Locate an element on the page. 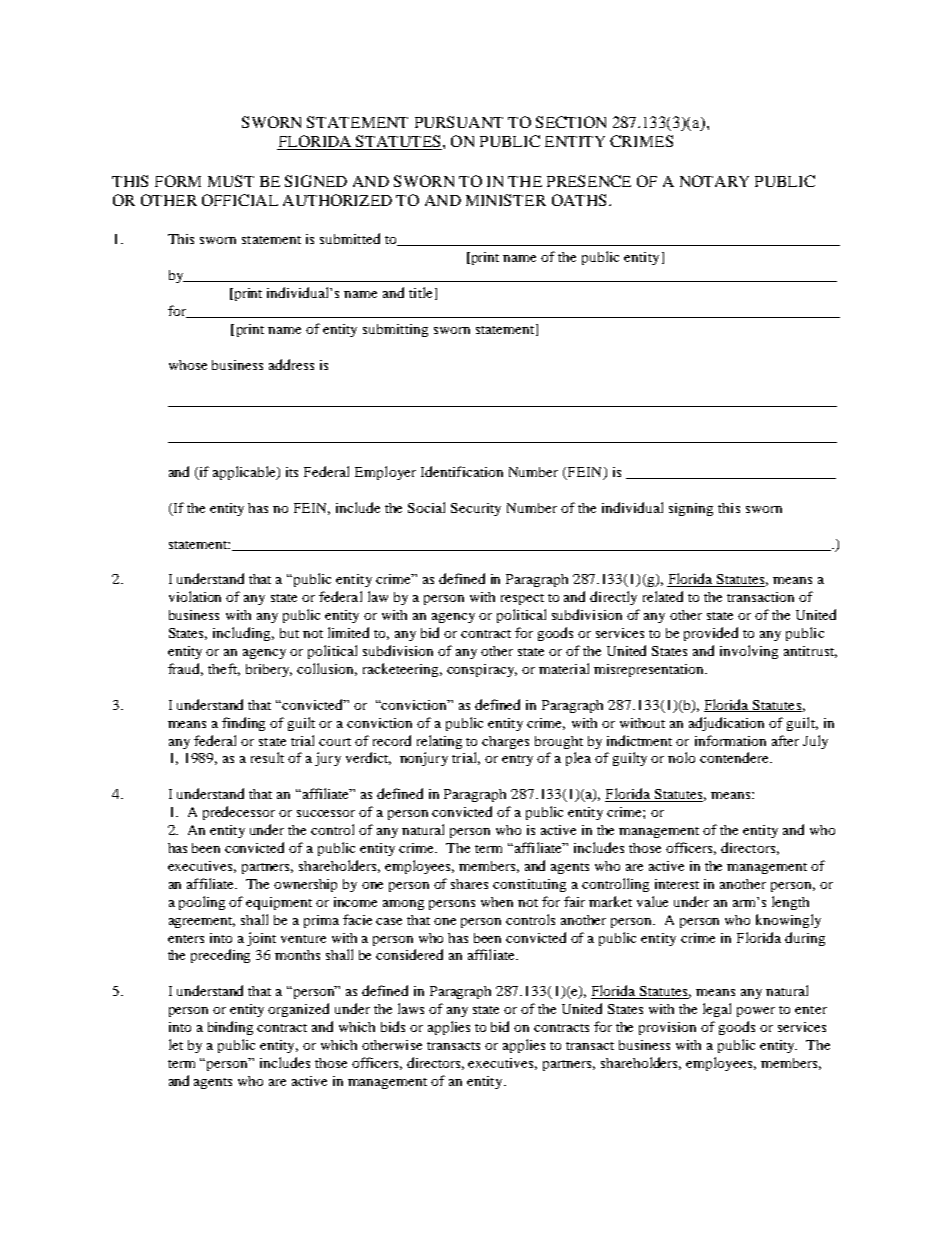 This page has height=1233, width=952. respect is located at coordinates (522, 599).
